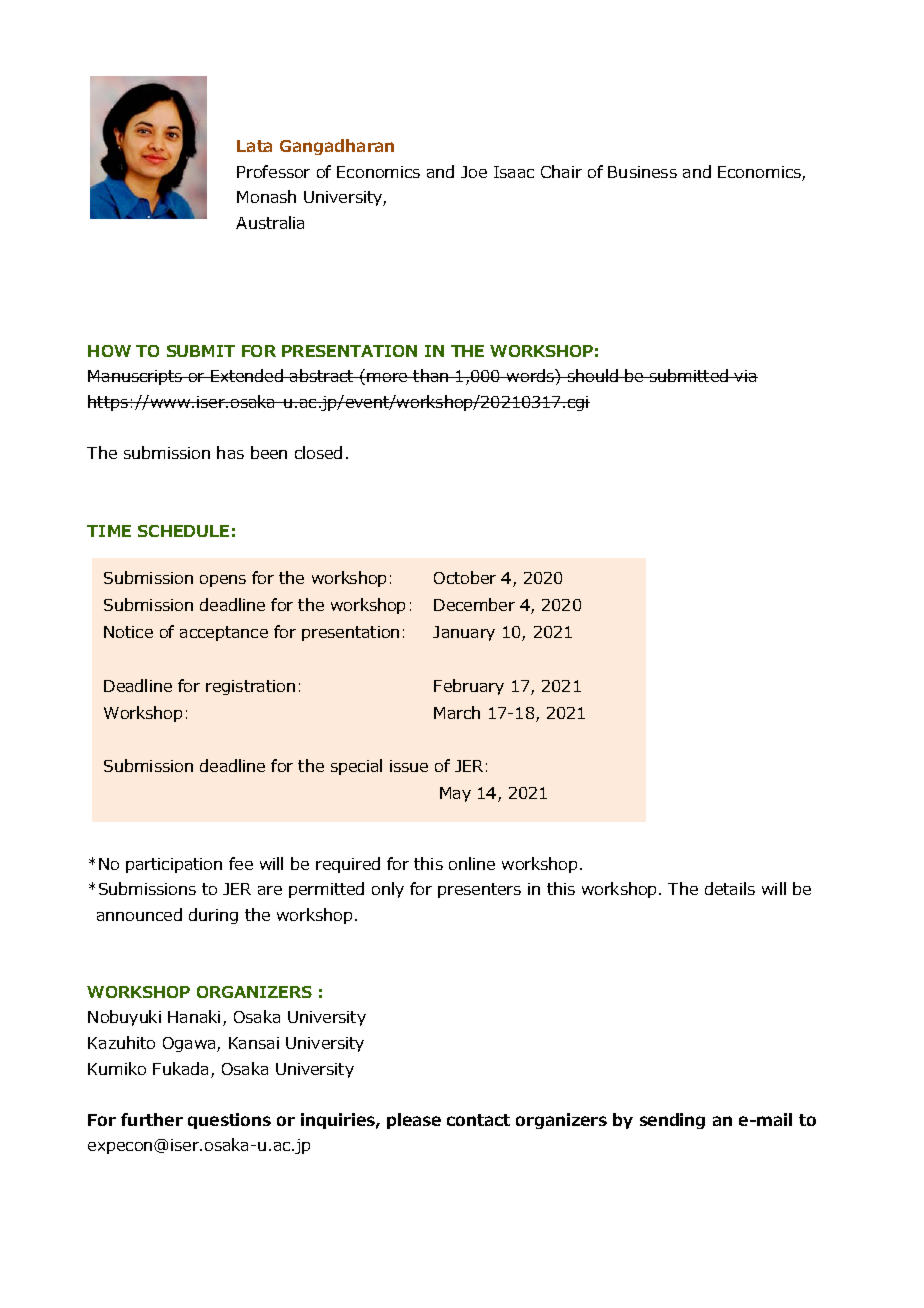 The width and height of the page is (924, 1308). Describe the element at coordinates (730, 888) in the page. I see `details` at that location.
